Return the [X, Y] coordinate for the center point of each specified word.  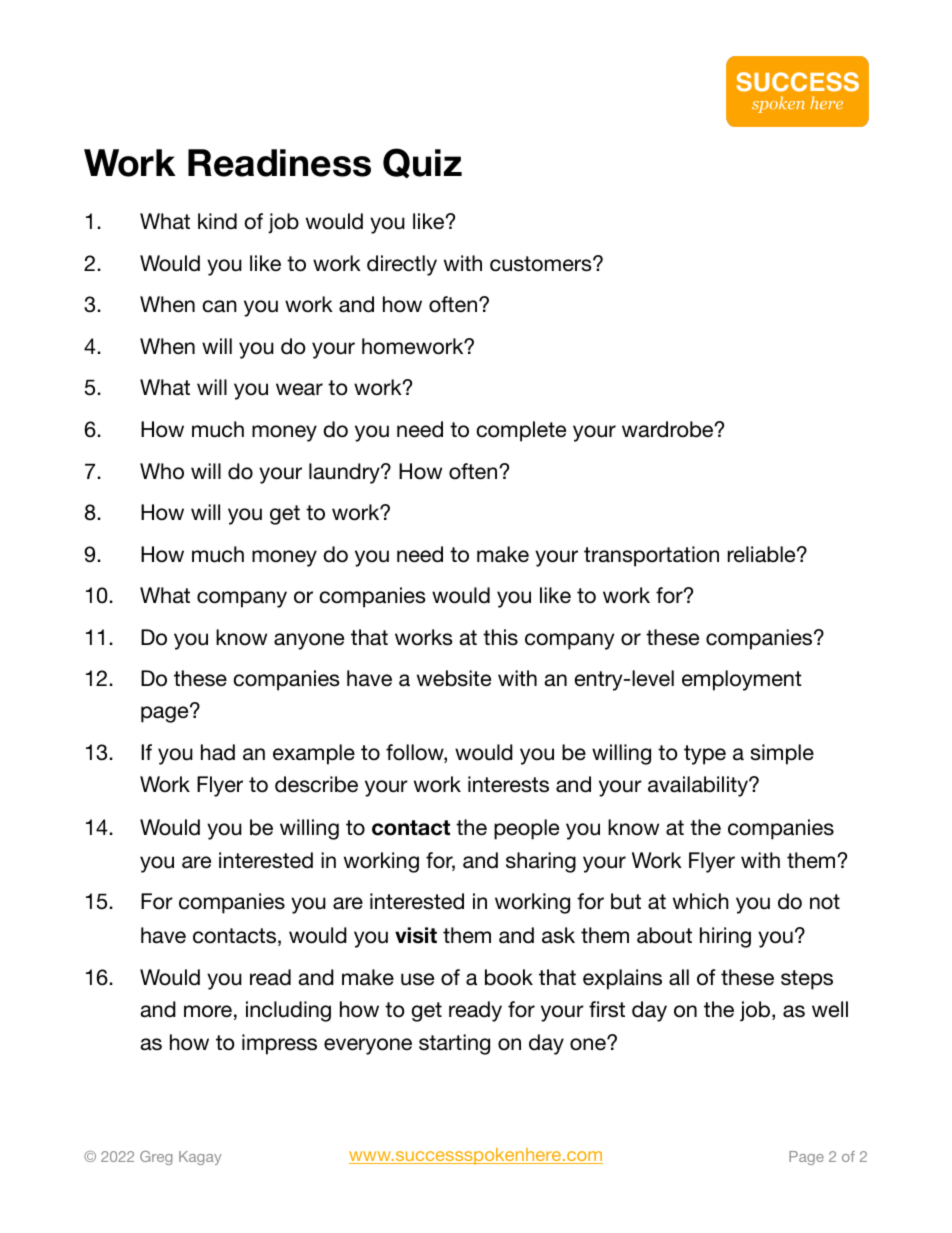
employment [742, 680]
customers [542, 264]
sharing [541, 862]
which [701, 901]
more [208, 1011]
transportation [651, 556]
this [500, 637]
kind [217, 221]
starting [454, 1044]
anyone [309, 641]
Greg [156, 1158]
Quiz [422, 163]
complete [521, 431]
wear [299, 389]
